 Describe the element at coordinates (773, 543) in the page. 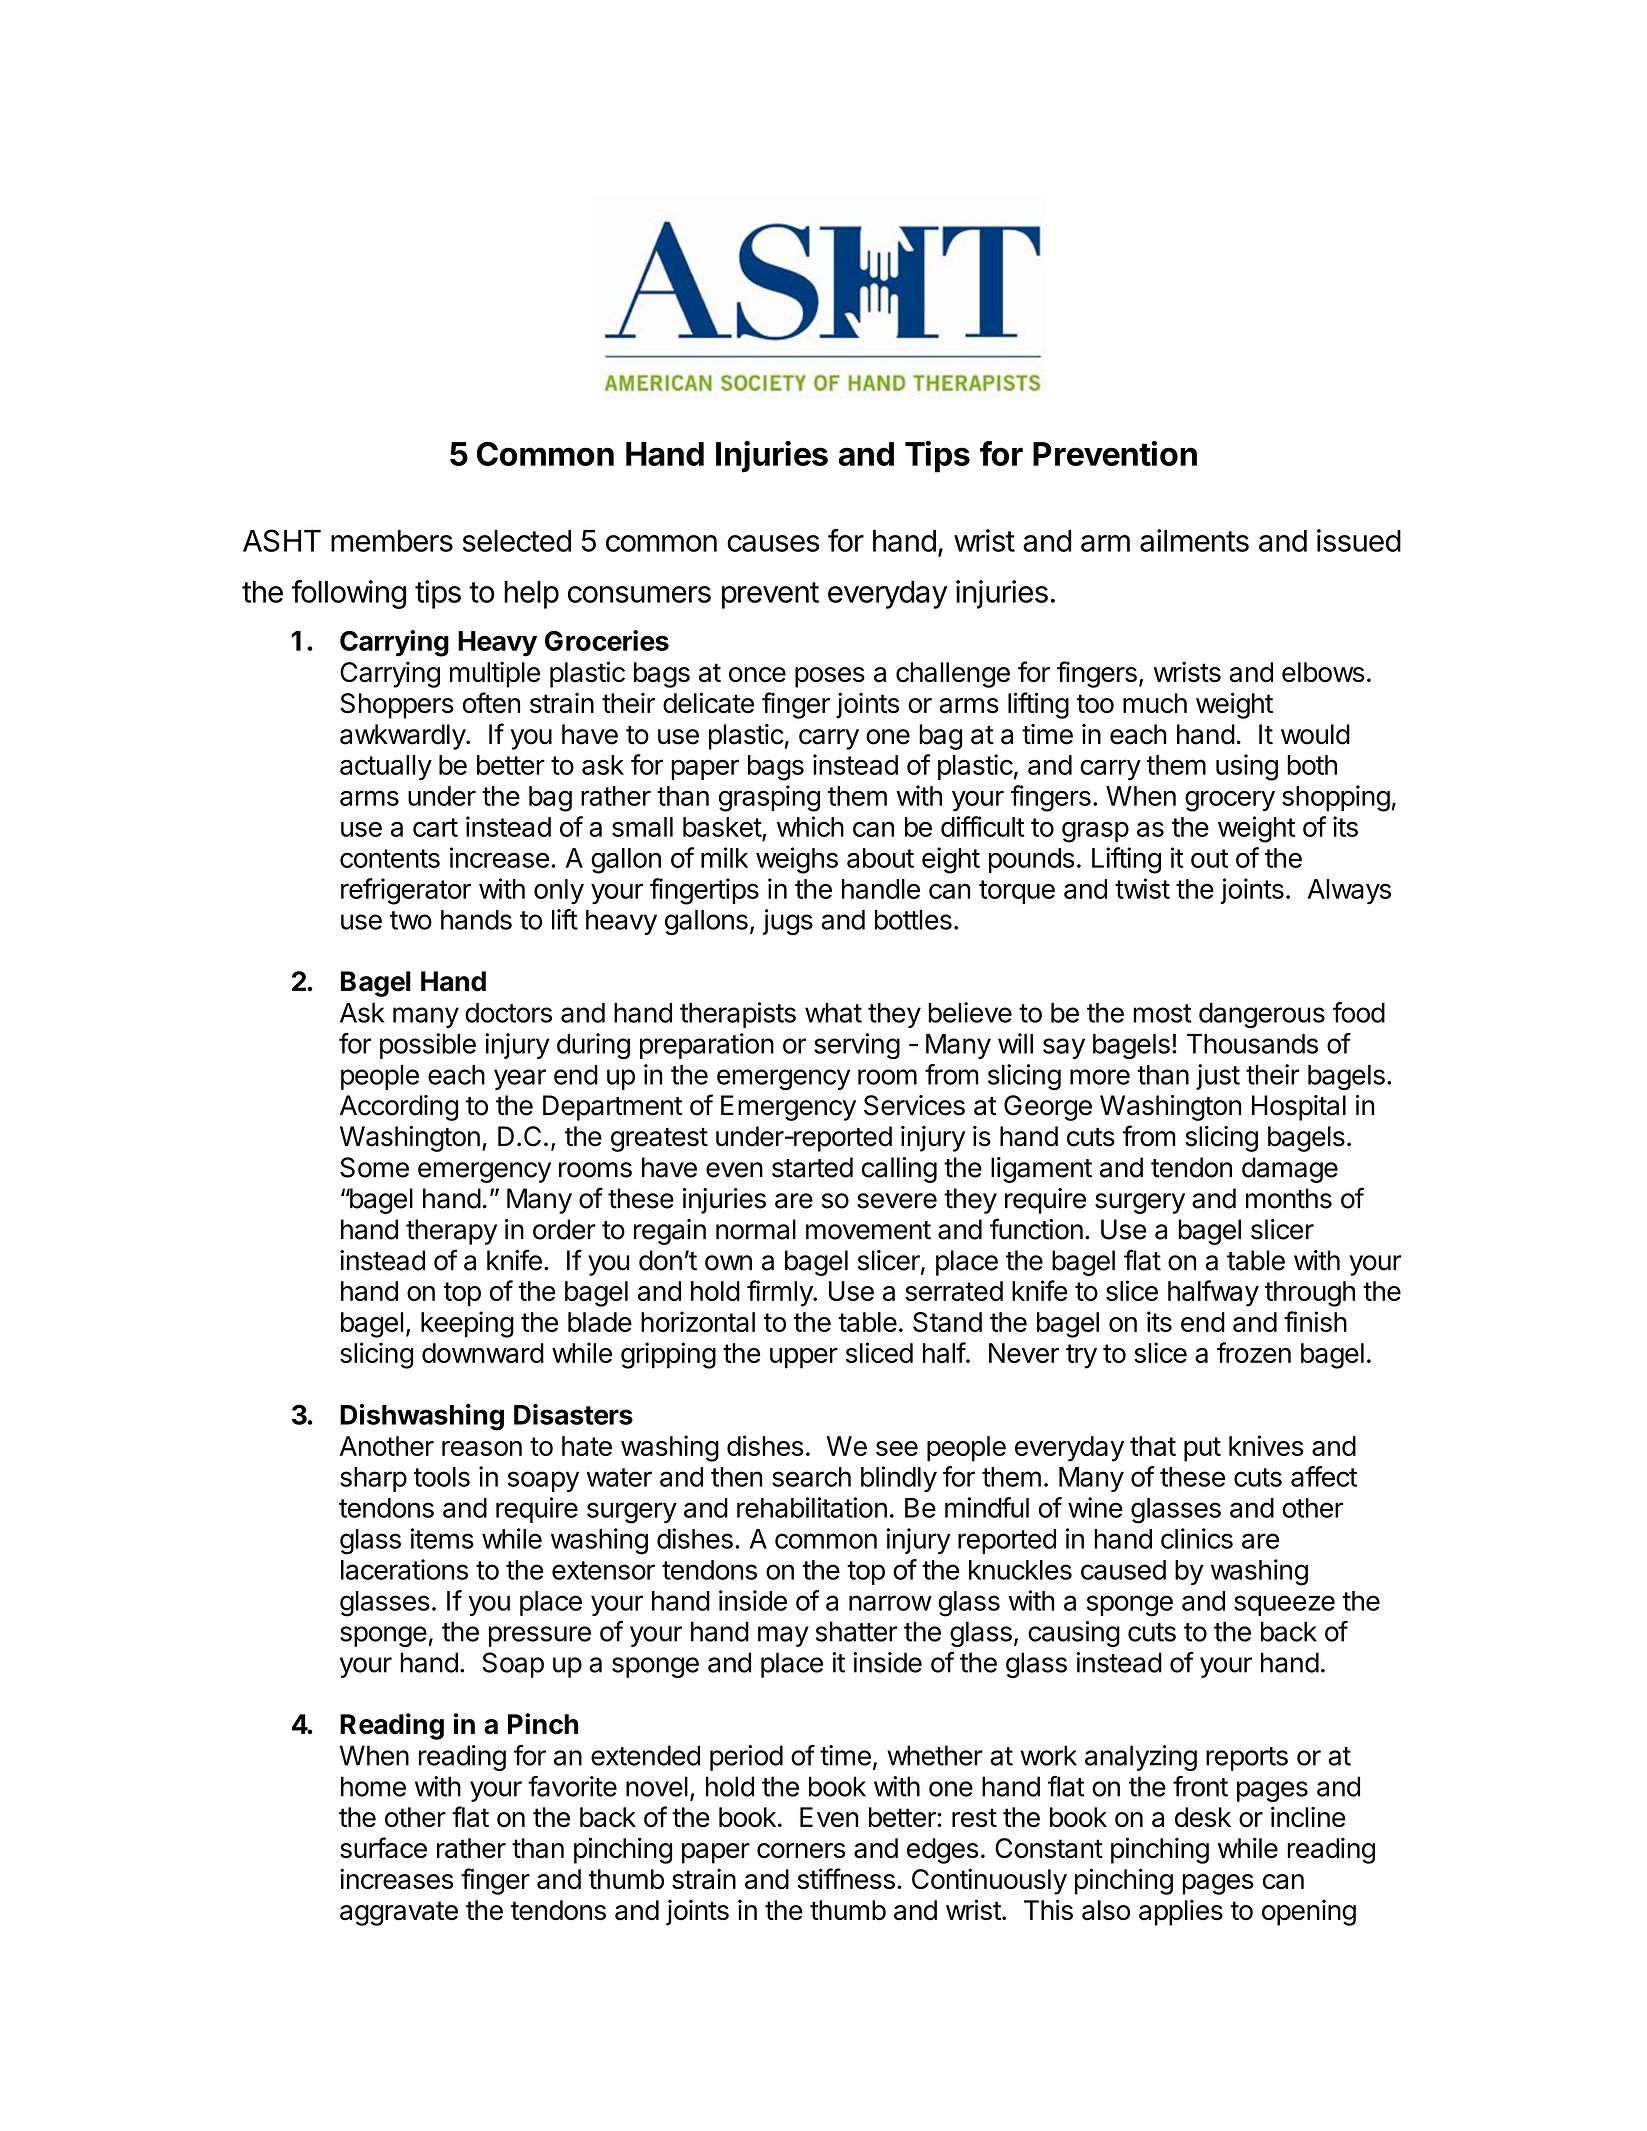

I see `causes` at that location.
